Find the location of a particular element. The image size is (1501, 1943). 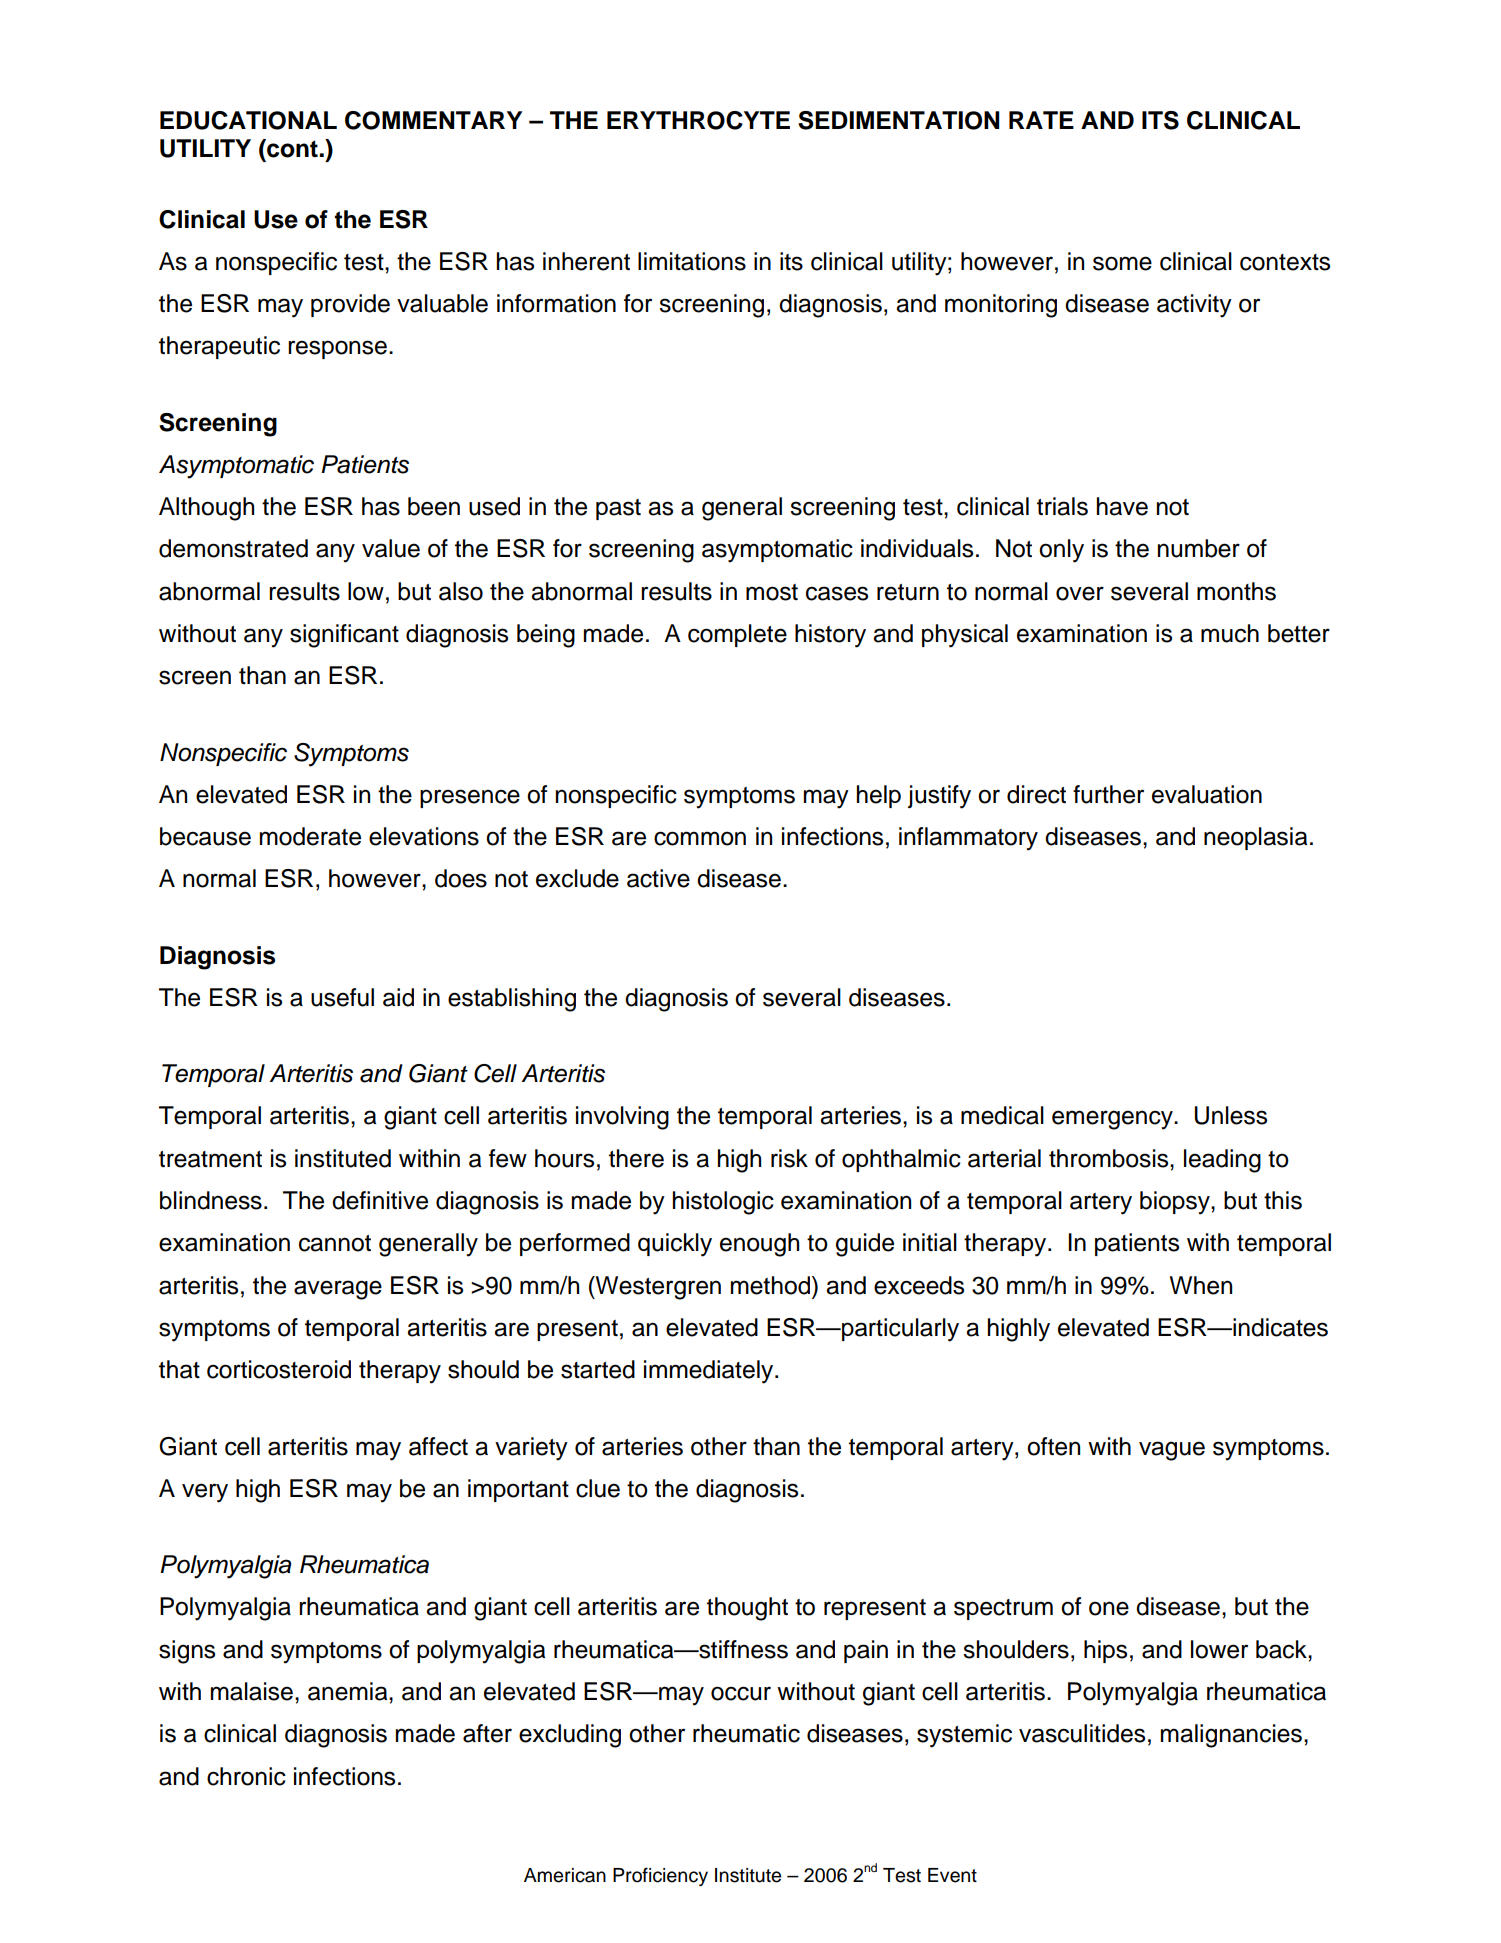

emergency is located at coordinates (1113, 1120).
